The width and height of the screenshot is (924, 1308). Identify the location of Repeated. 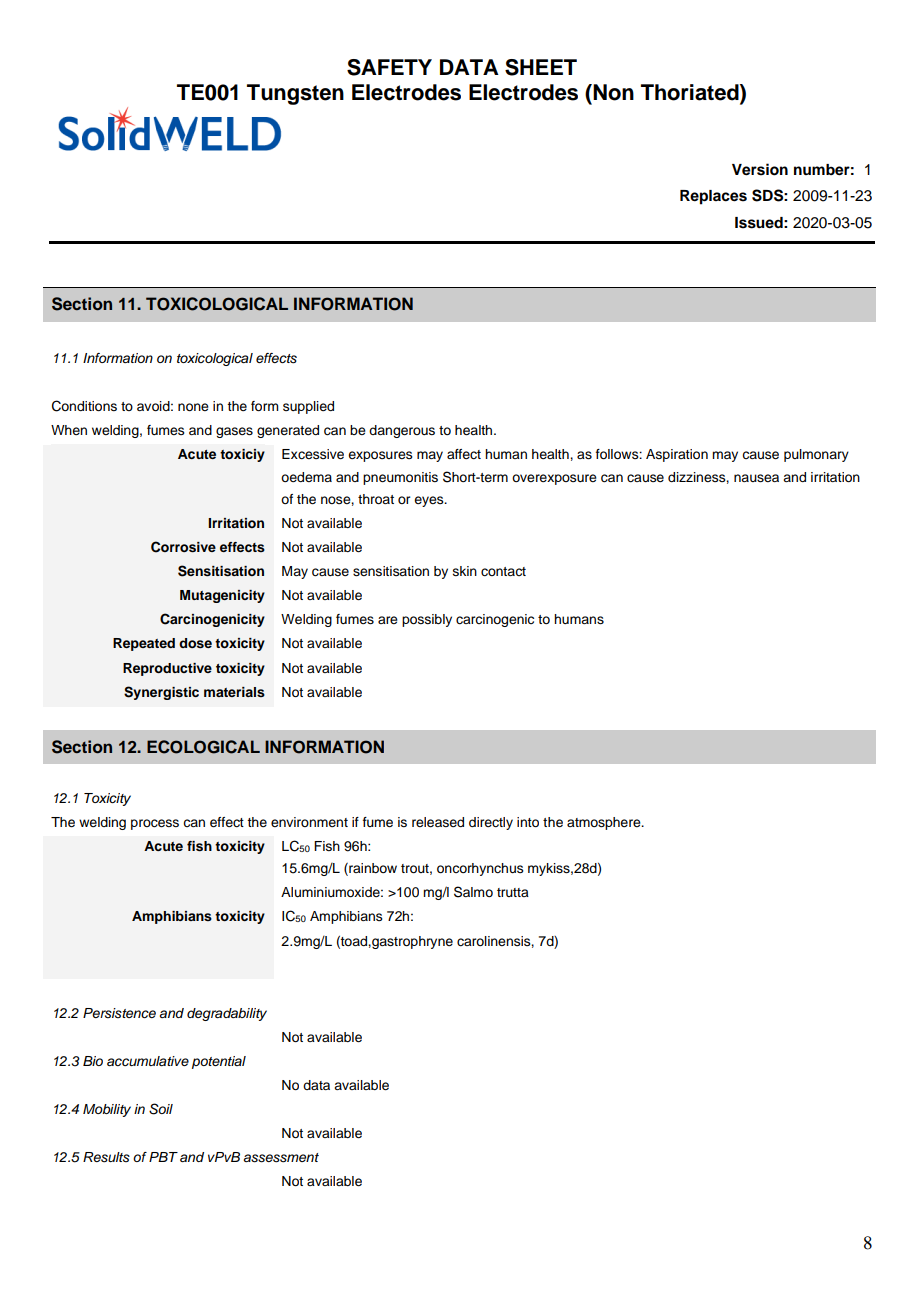
(144, 644).
